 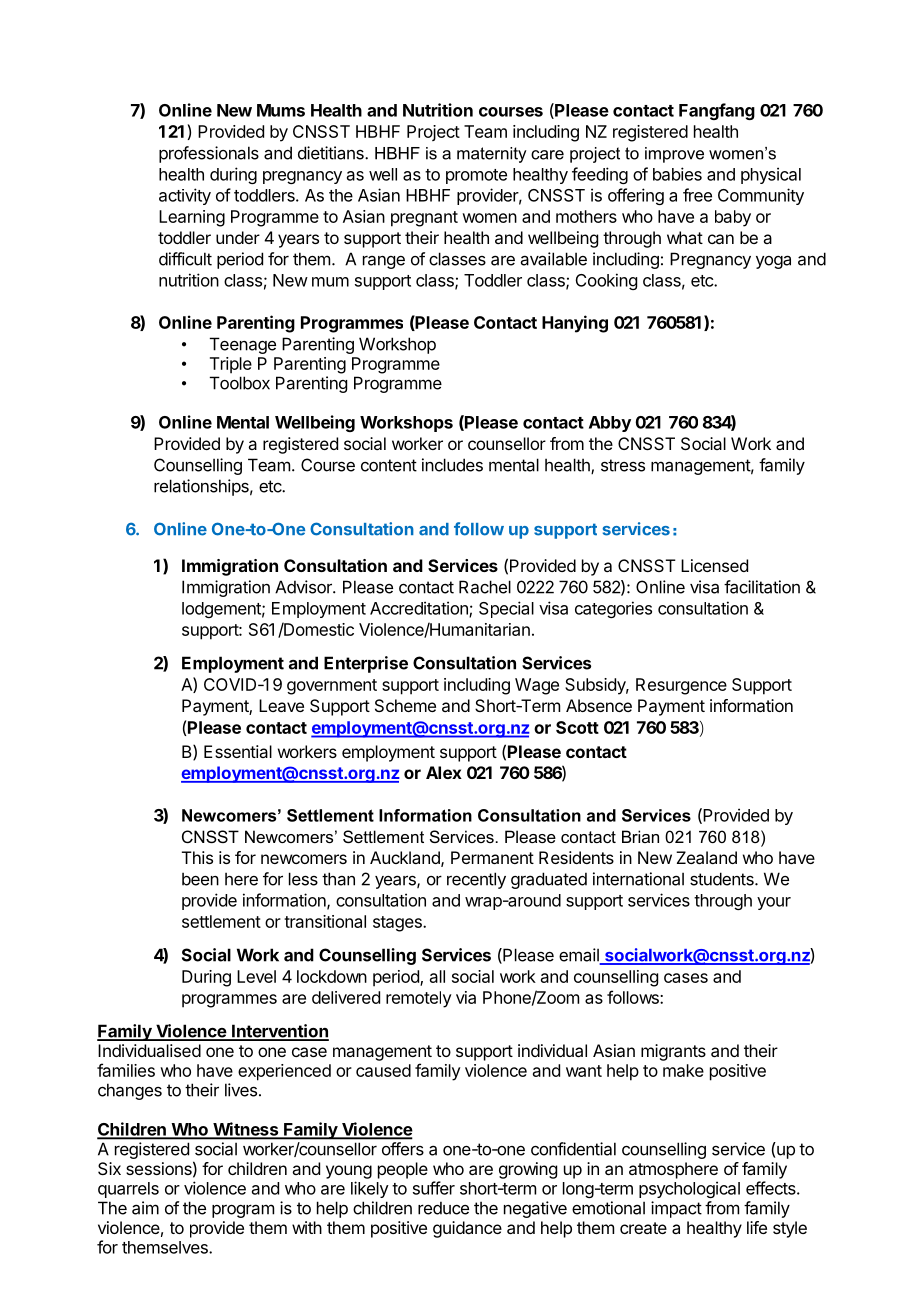 What do you see at coordinates (200, 879) in the document?
I see `been` at bounding box center [200, 879].
